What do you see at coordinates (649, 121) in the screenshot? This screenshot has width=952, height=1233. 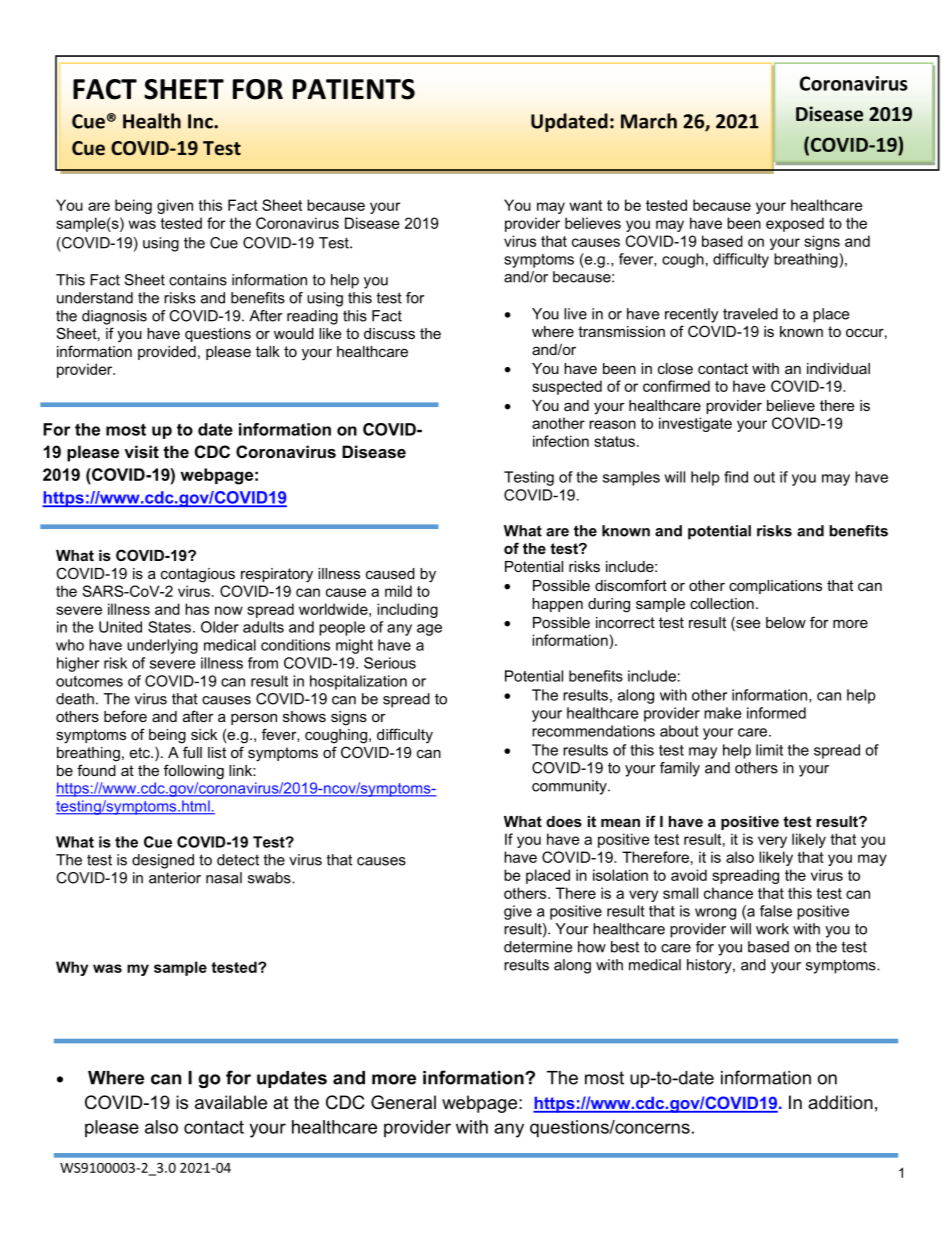 I see `March` at bounding box center [649, 121].
